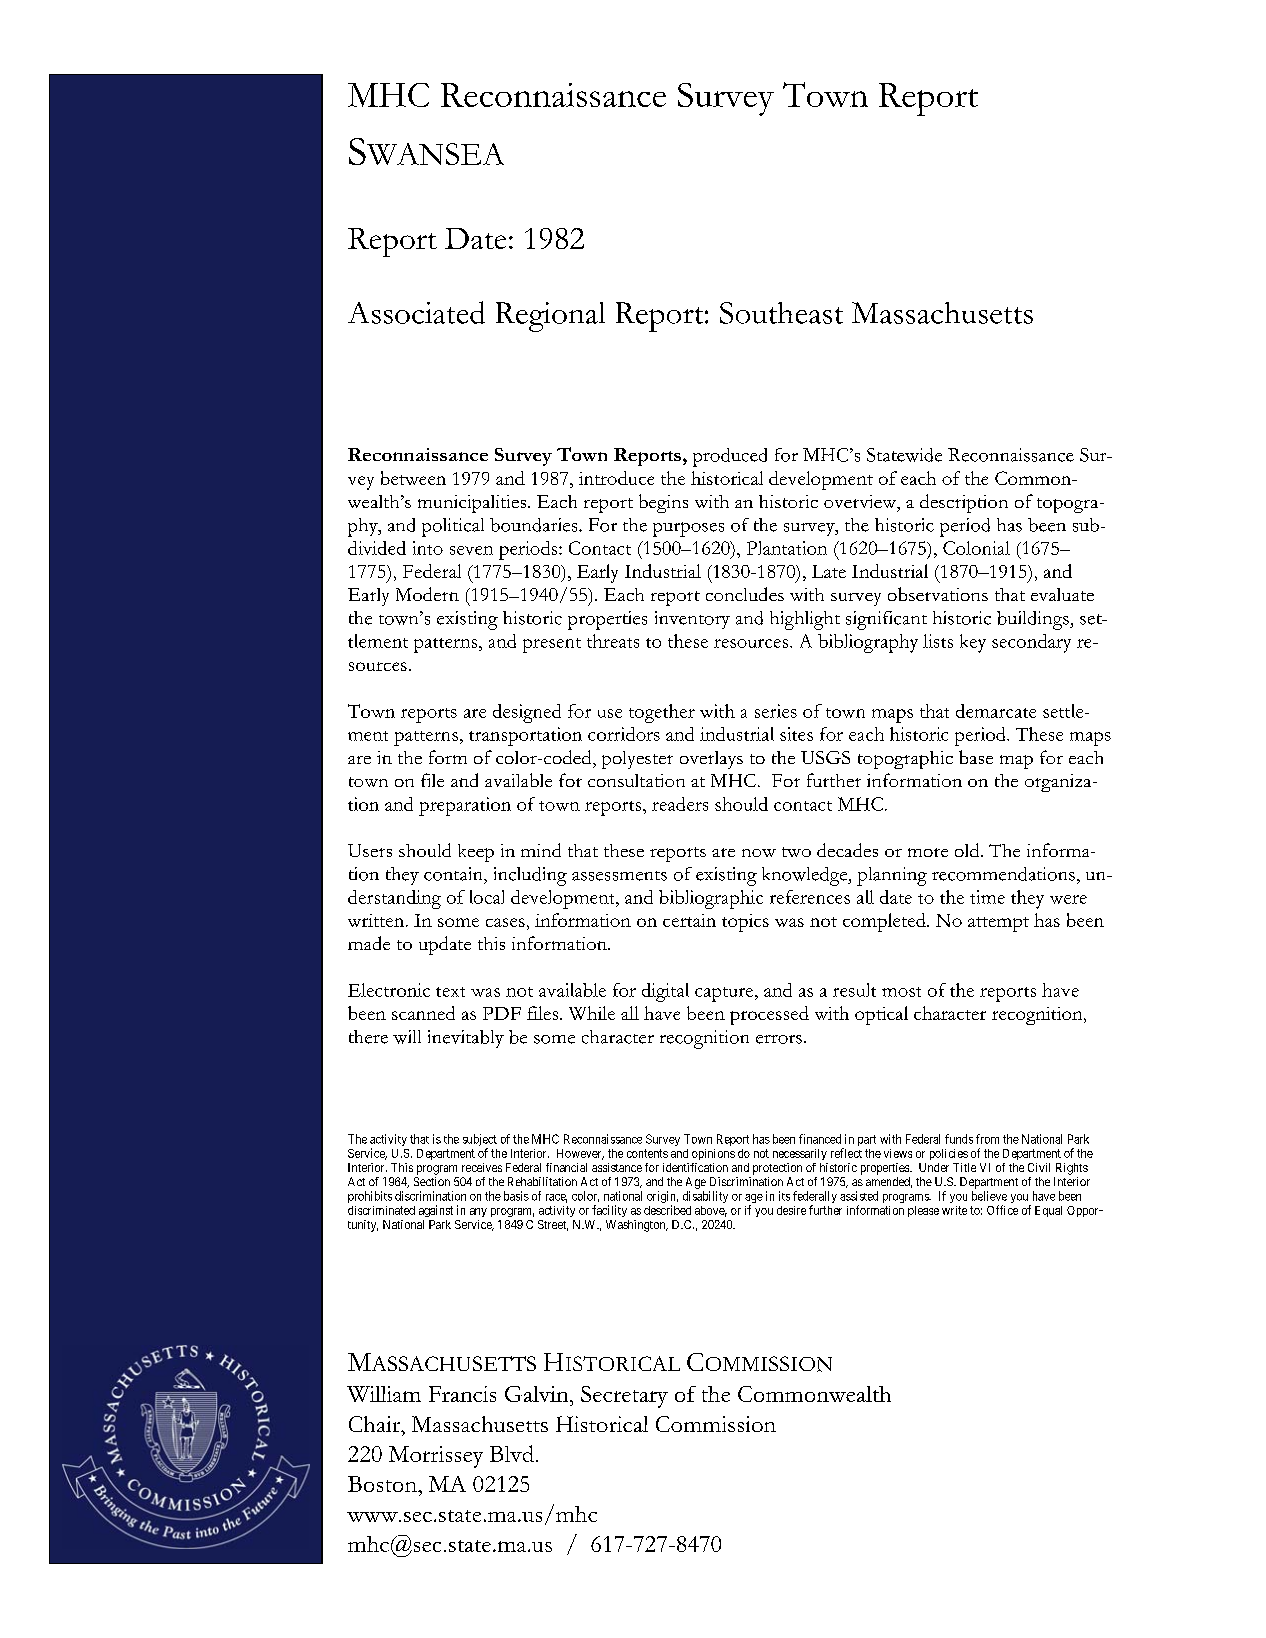 This document has width=1266, height=1638. I want to click on Associated, so click(416, 312).
